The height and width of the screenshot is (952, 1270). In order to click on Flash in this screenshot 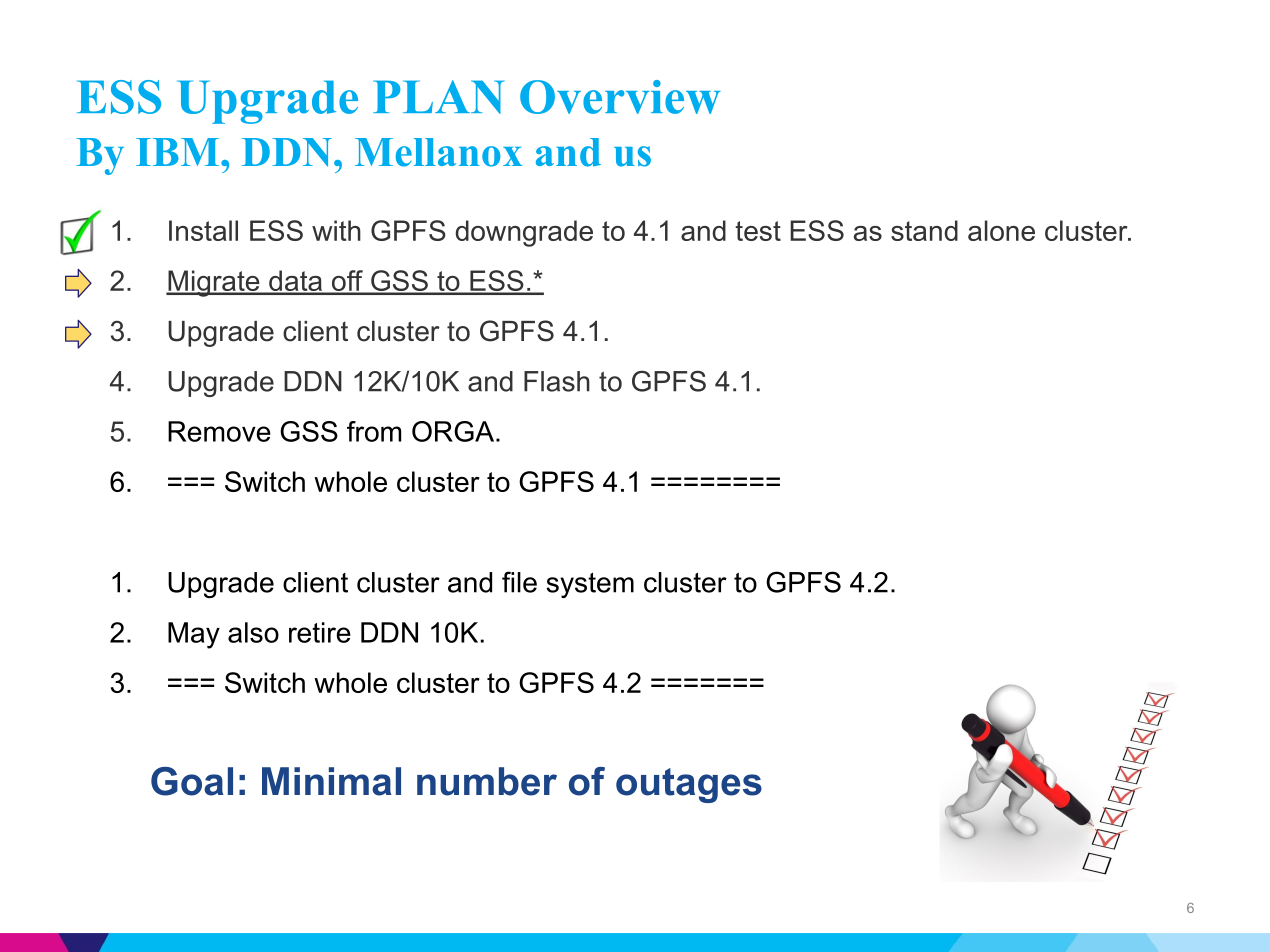, I will do `click(557, 381)`.
